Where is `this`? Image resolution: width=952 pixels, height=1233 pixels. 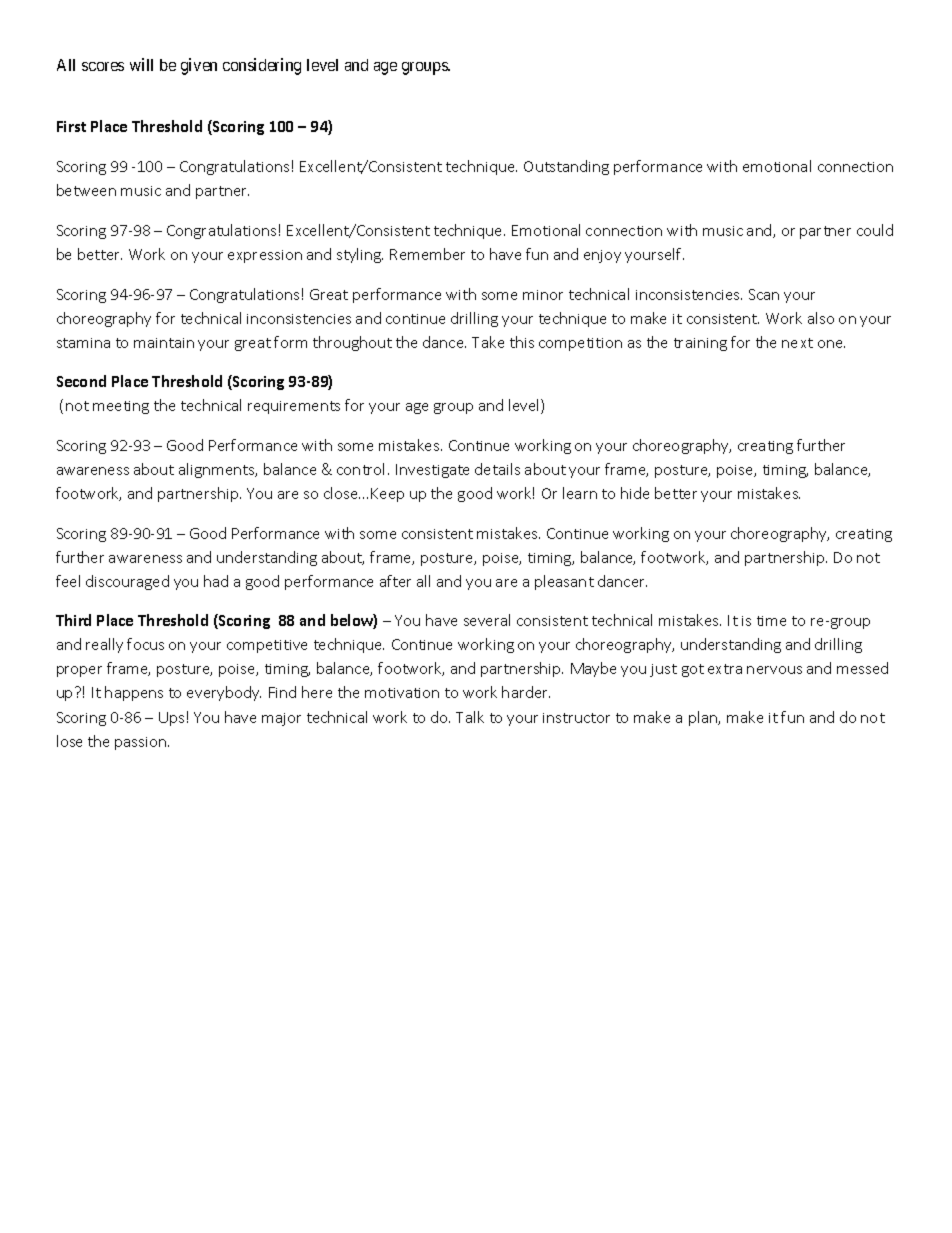 this is located at coordinates (522, 342).
